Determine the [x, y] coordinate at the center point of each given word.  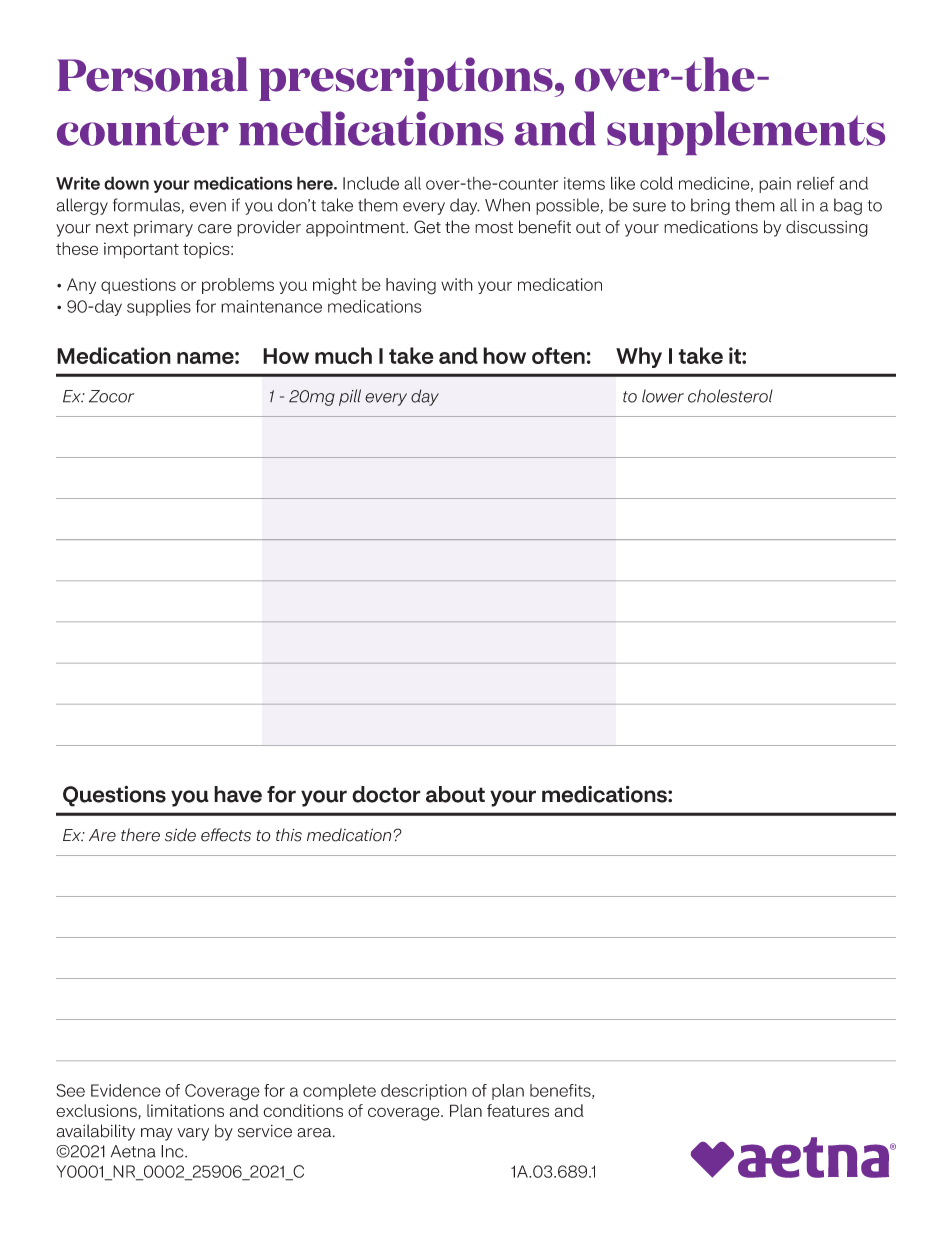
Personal [152, 74]
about [455, 794]
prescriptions [407, 79]
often [558, 355]
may [157, 1134]
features [518, 1110]
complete [339, 1092]
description [424, 1092]
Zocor [111, 396]
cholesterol [730, 396]
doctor [386, 794]
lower [663, 396]
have [238, 794]
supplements [746, 133]
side [180, 835]
